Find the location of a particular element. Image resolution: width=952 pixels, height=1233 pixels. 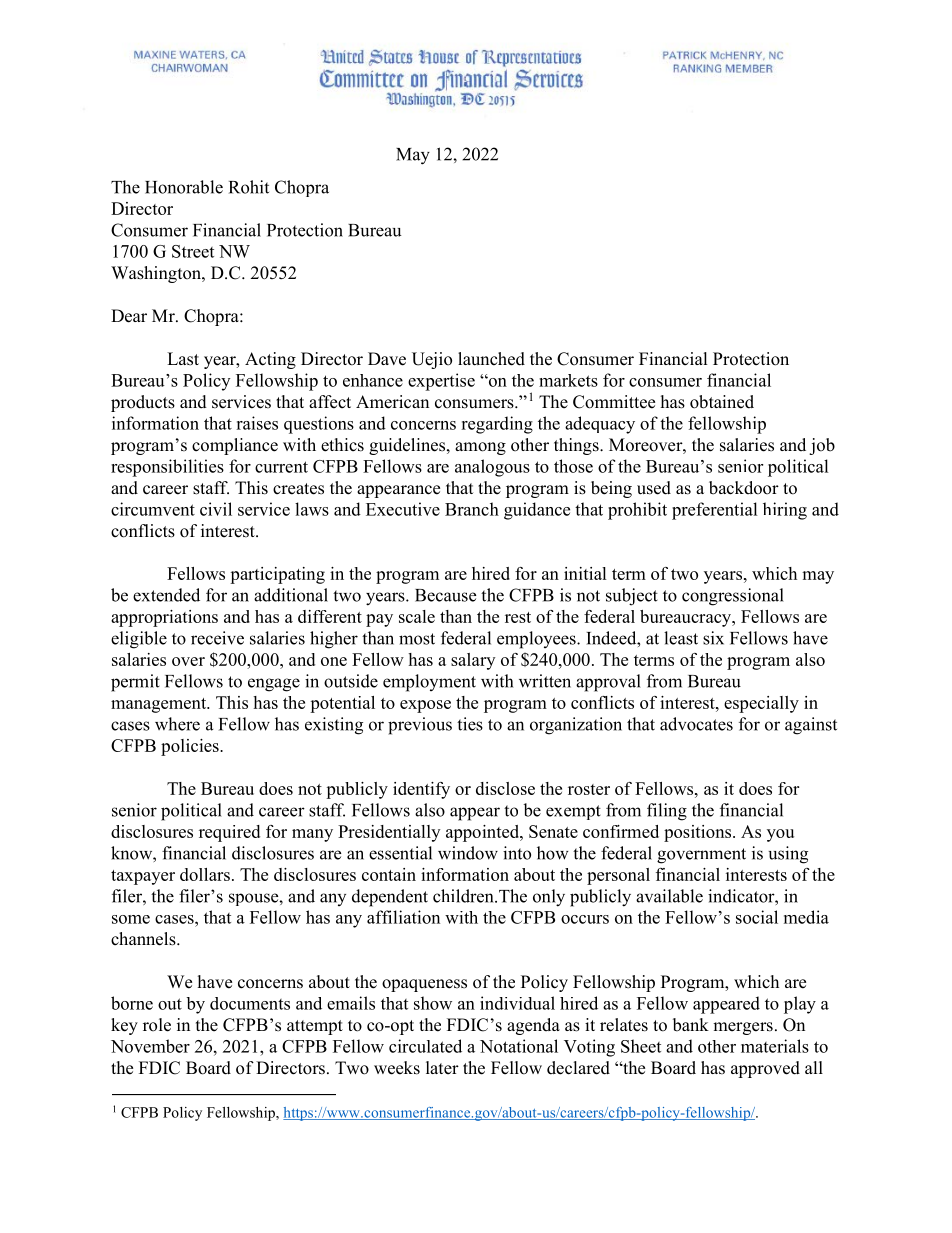

especially is located at coordinates (761, 704).
